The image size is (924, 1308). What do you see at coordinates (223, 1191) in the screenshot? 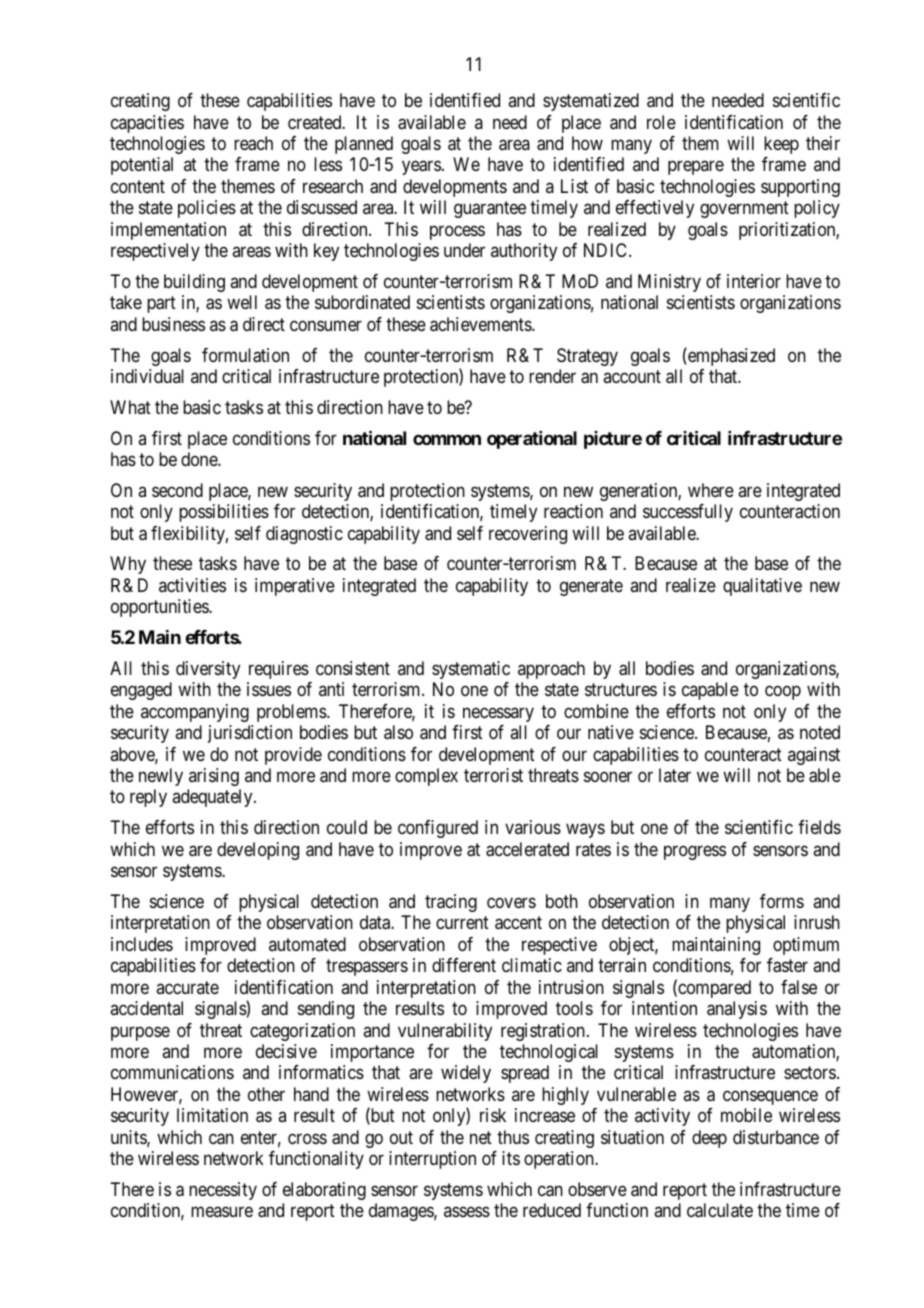
I see `necessity` at bounding box center [223, 1191].
